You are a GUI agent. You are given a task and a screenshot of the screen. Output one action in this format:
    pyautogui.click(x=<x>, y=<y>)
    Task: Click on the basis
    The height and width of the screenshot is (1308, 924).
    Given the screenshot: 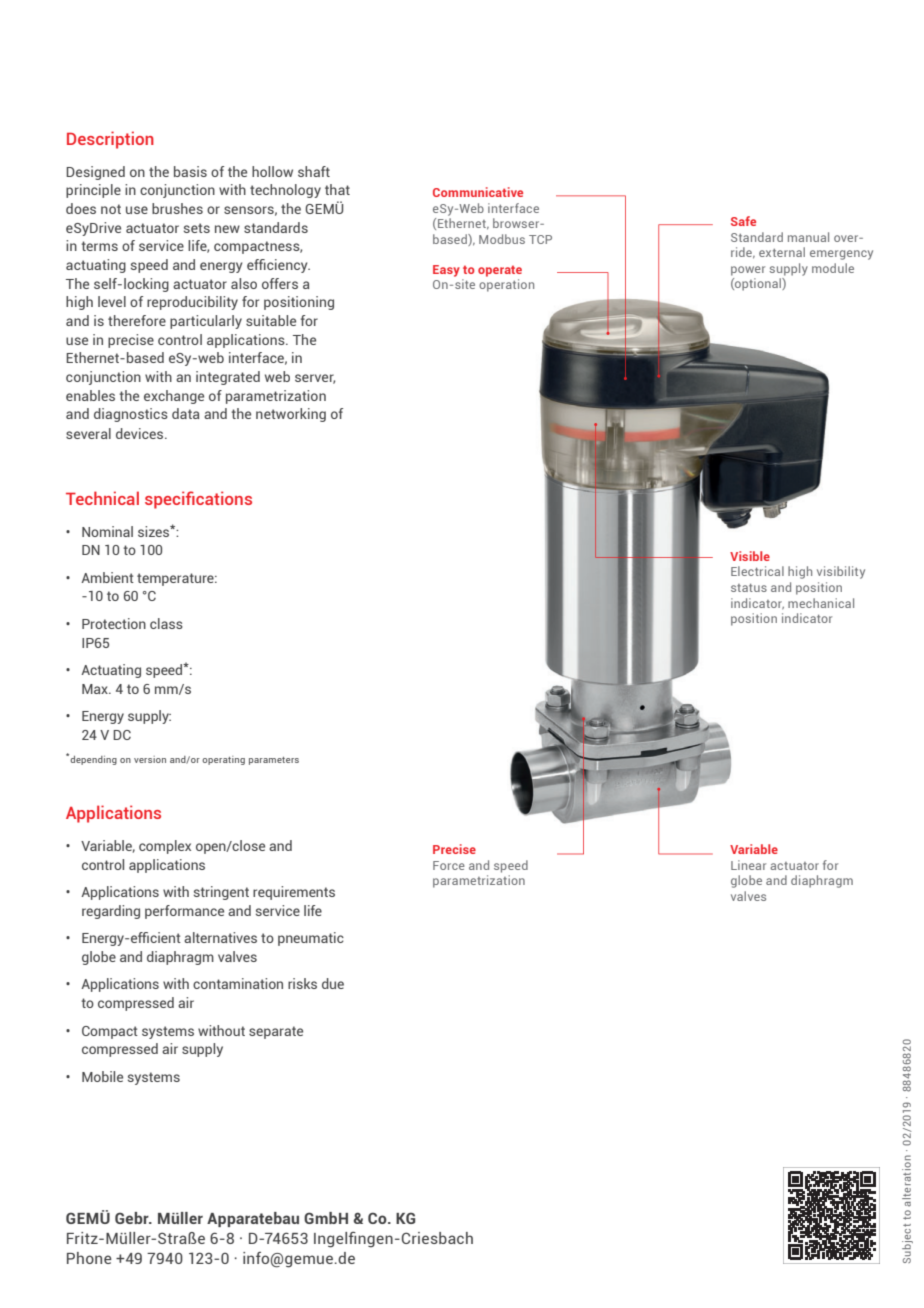 What is the action you would take?
    pyautogui.click(x=190, y=171)
